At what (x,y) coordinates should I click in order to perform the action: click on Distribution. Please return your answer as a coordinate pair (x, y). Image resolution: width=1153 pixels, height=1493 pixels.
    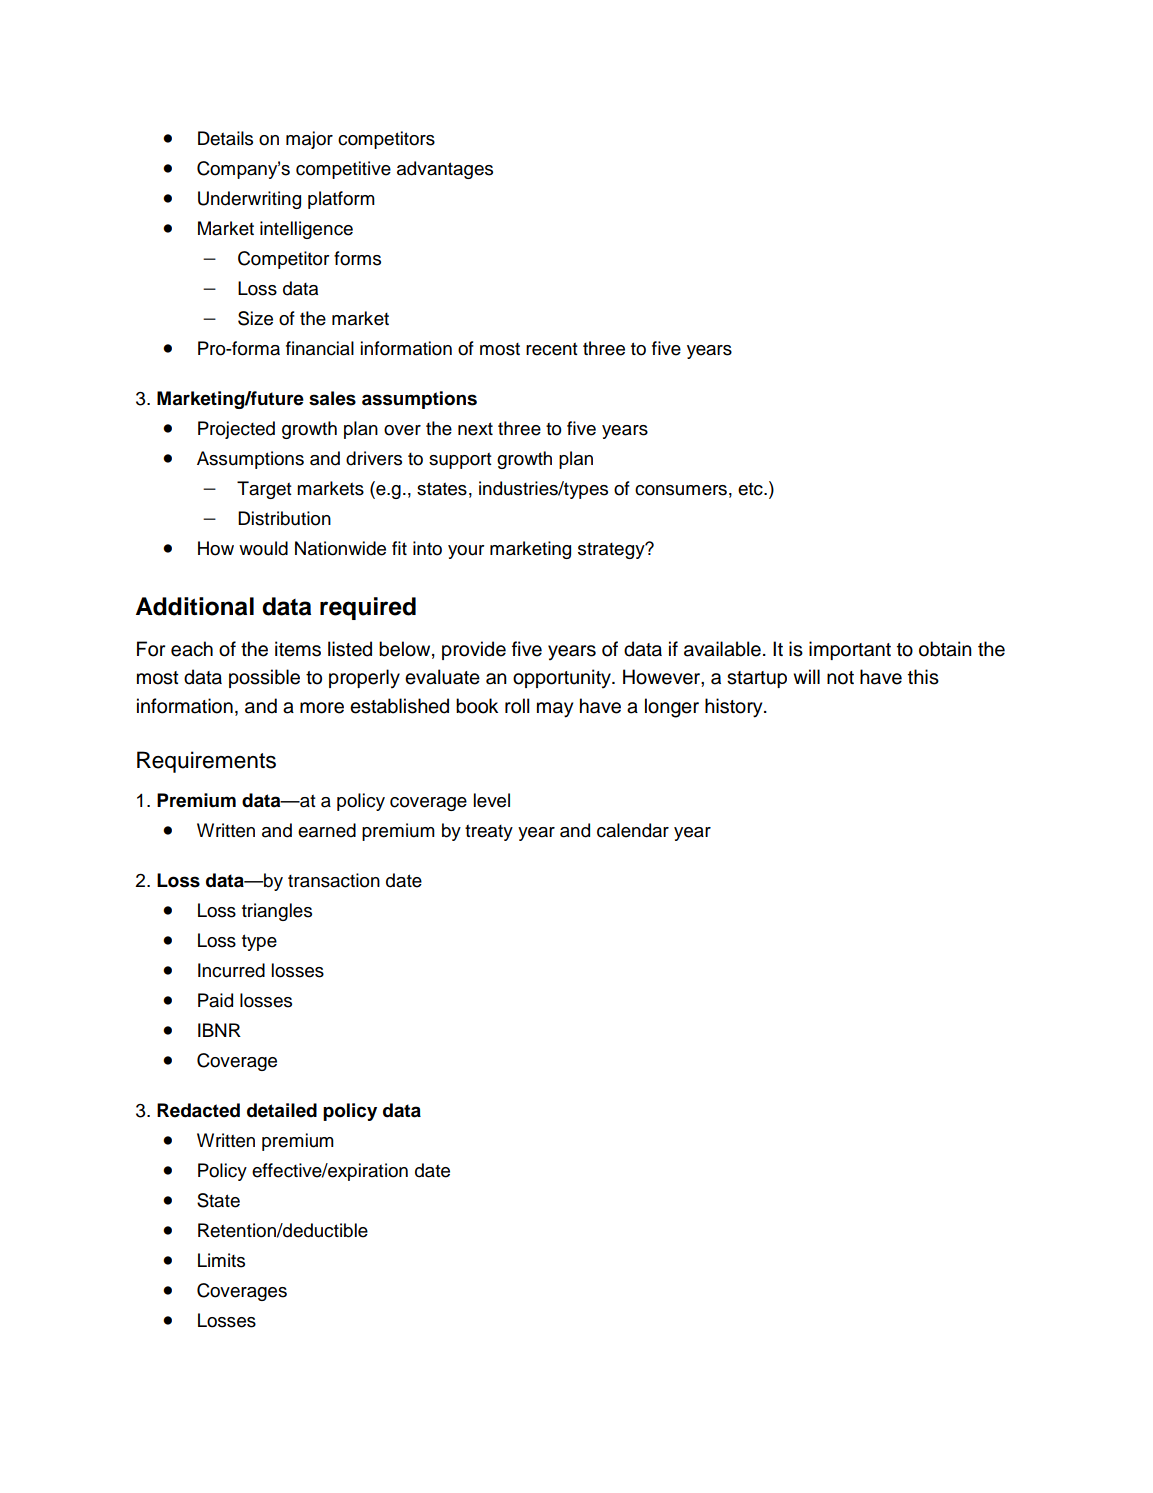
    Looking at the image, I should click on (284, 518).
